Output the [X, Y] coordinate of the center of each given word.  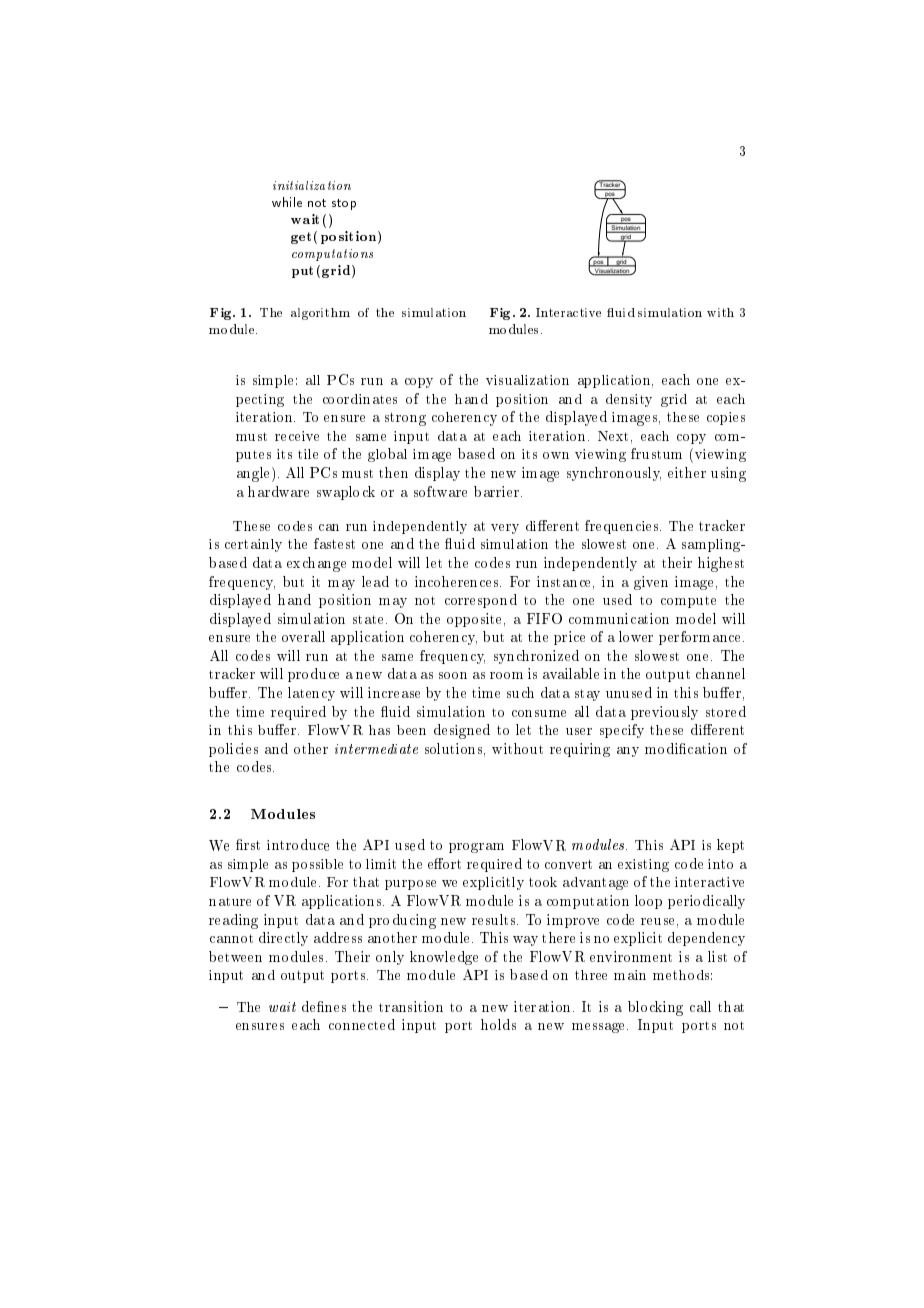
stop [344, 204]
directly [283, 939]
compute [688, 602]
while [287, 202]
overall [303, 636]
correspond [481, 601]
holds [498, 1024]
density [629, 400]
